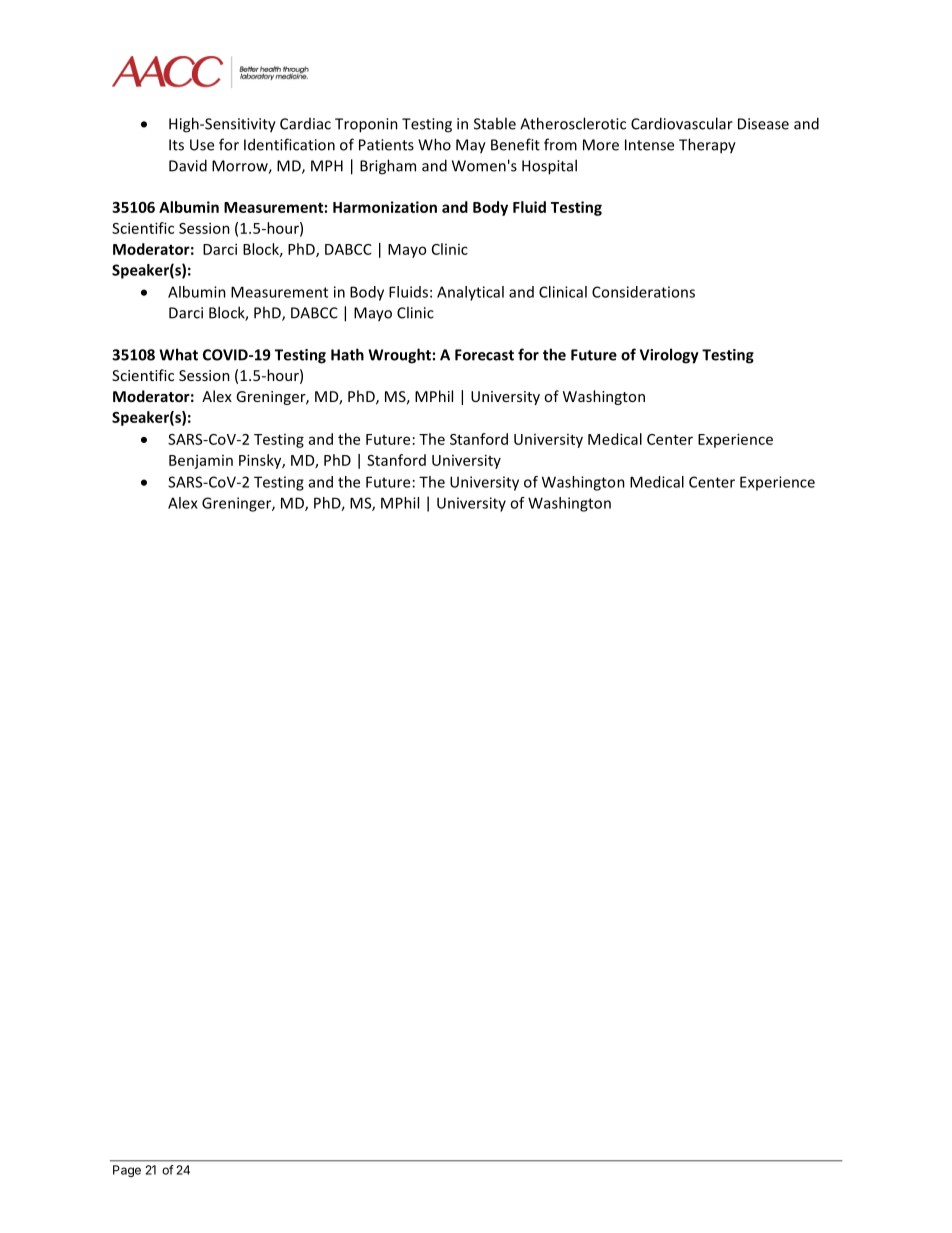 The image size is (952, 1233). What do you see at coordinates (484, 355) in the screenshot?
I see `Forecast` at bounding box center [484, 355].
